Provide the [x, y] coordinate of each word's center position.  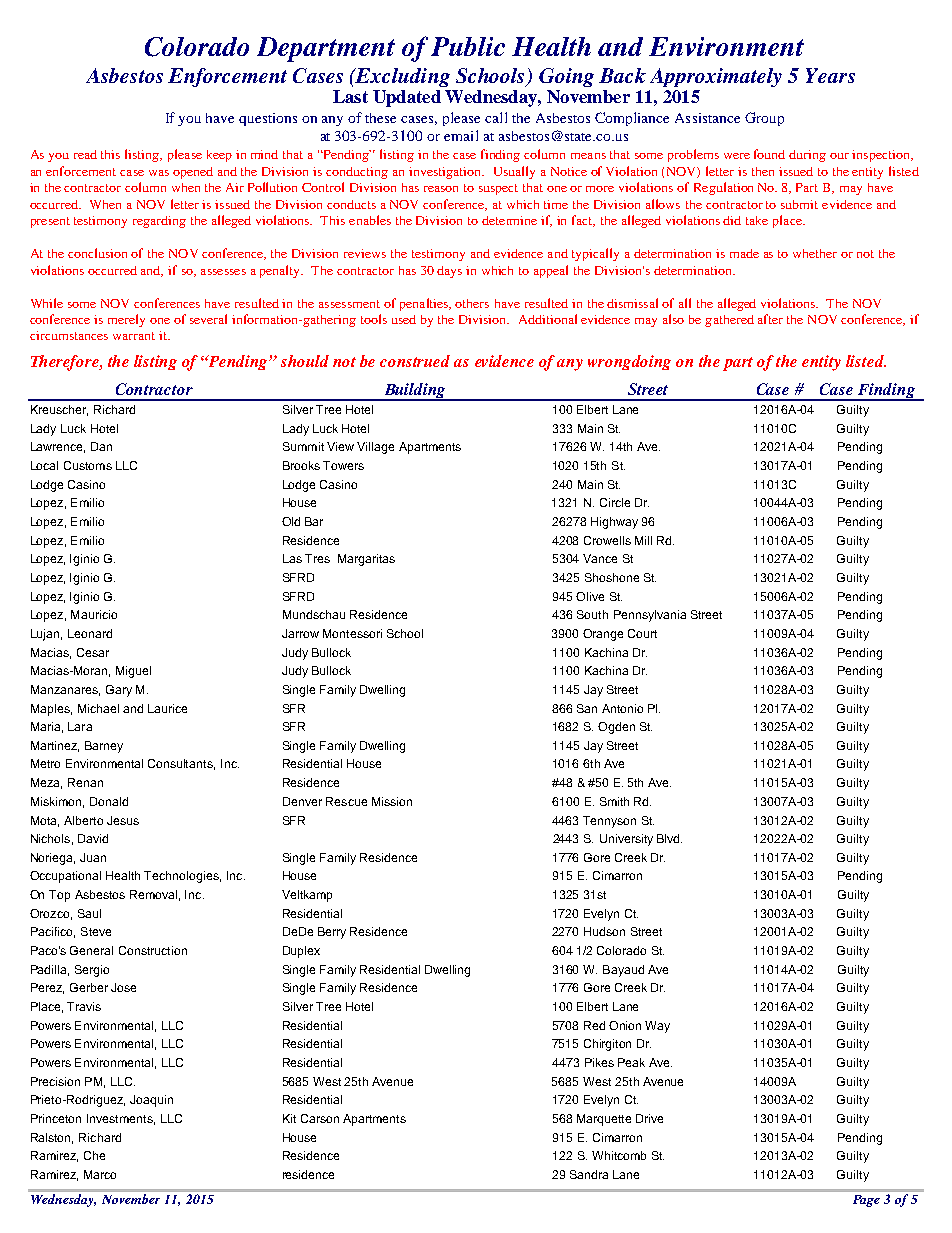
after [770, 319]
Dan [101, 446]
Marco [100, 1174]
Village [375, 448]
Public [468, 46]
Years [830, 75]
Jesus [123, 820]
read [85, 154]
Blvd [669, 838]
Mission [392, 801]
